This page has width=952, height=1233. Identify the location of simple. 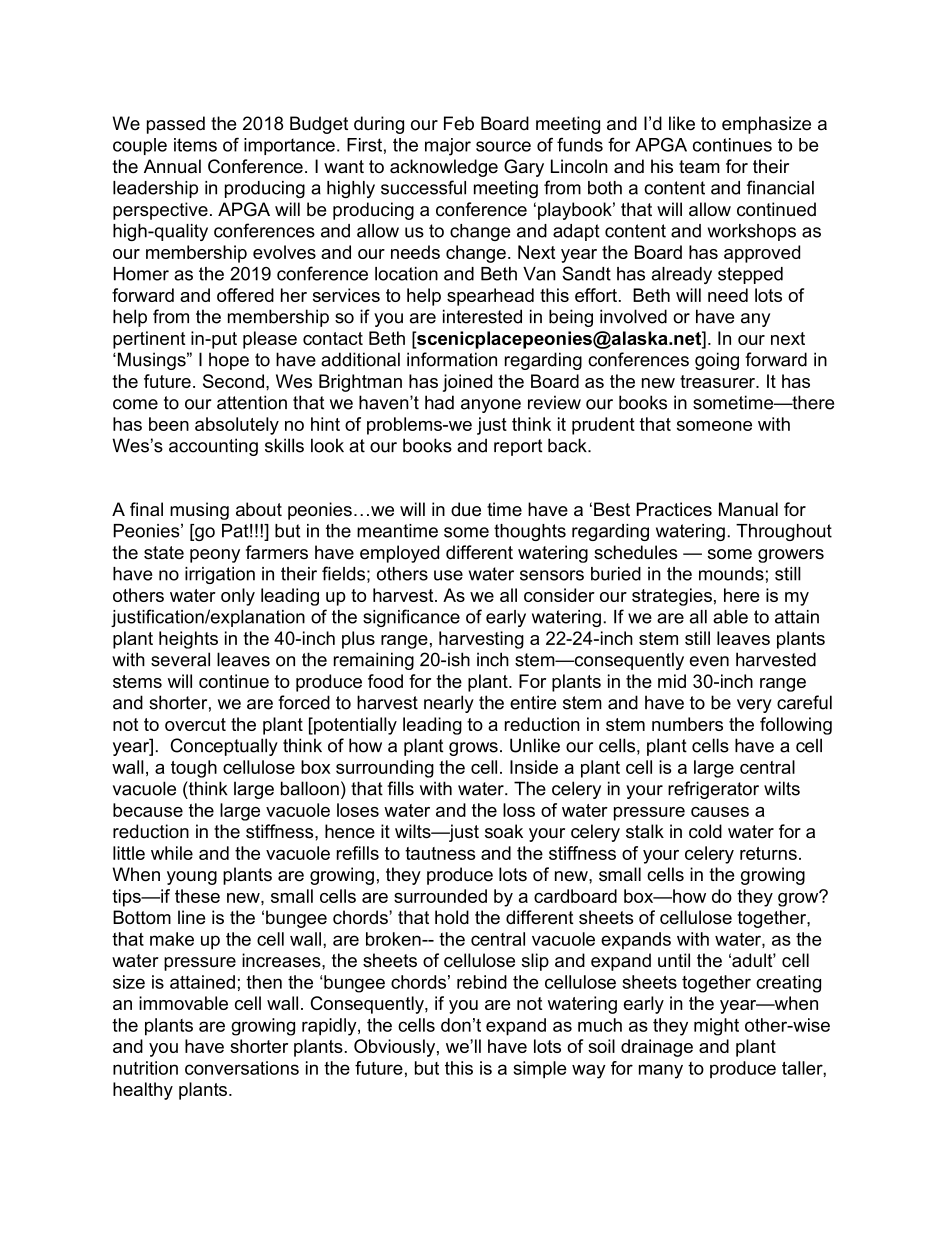
(540, 1070).
